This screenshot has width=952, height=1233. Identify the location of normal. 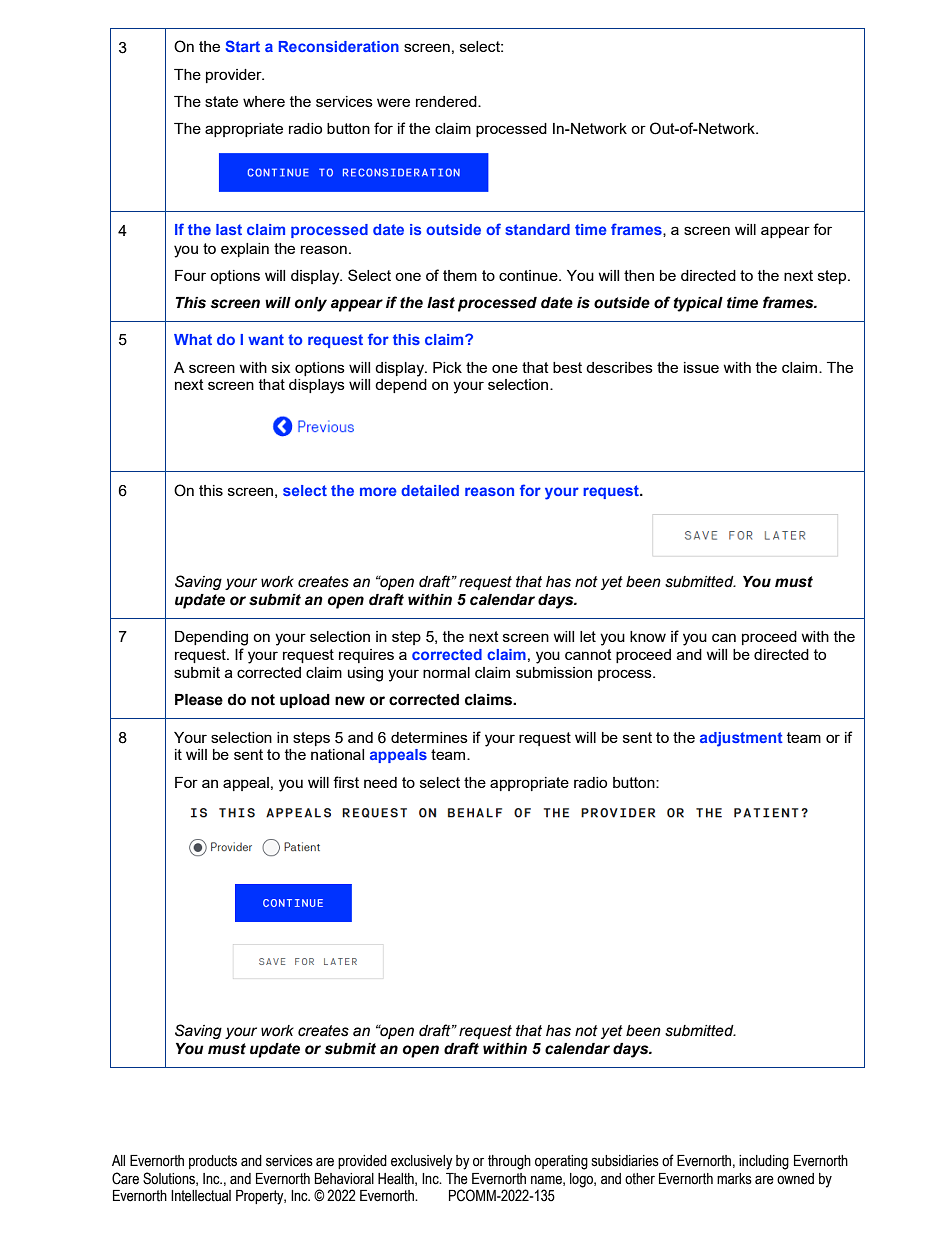
(446, 672).
